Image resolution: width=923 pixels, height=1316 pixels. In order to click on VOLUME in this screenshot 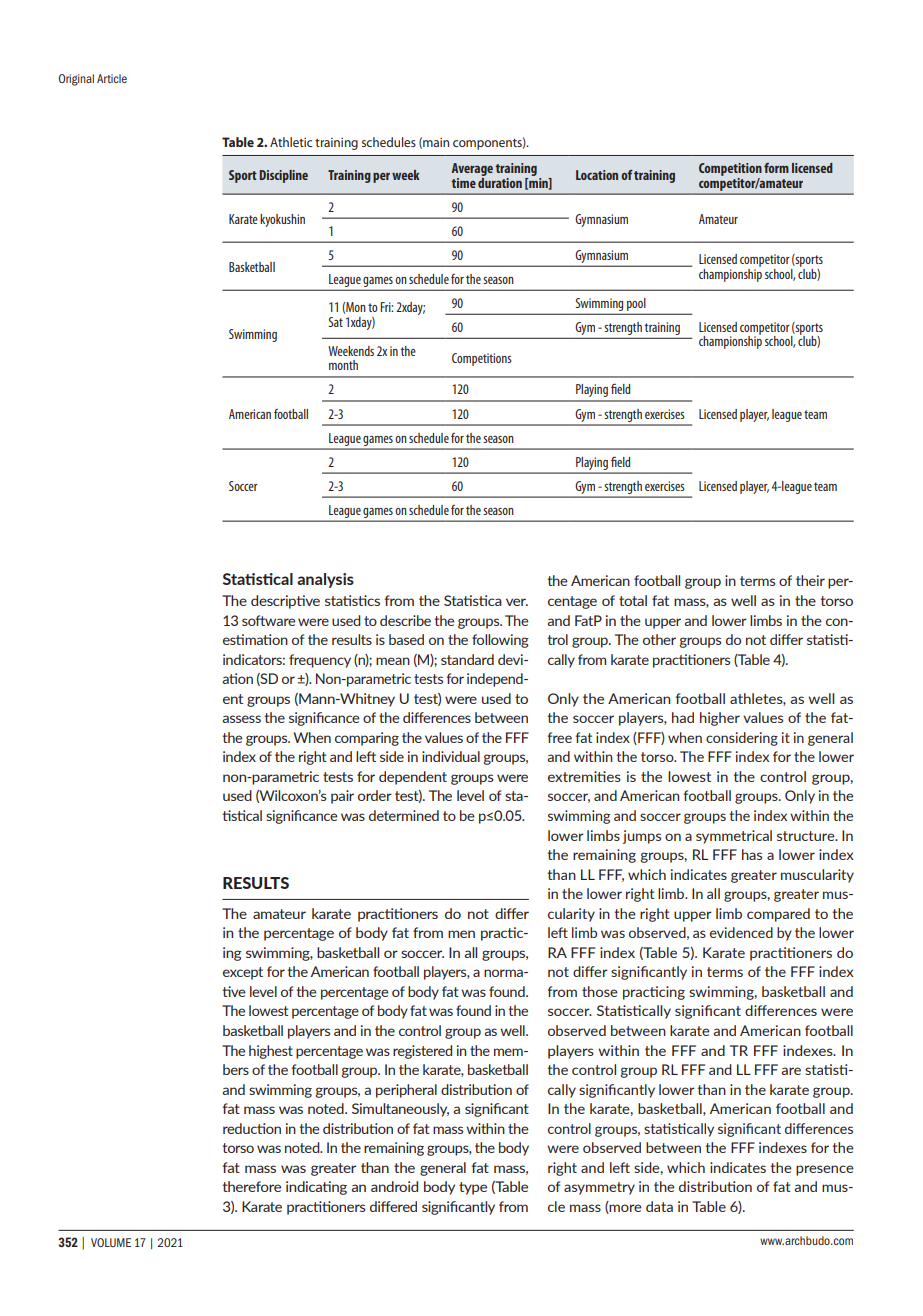, I will do `click(111, 1242)`.
